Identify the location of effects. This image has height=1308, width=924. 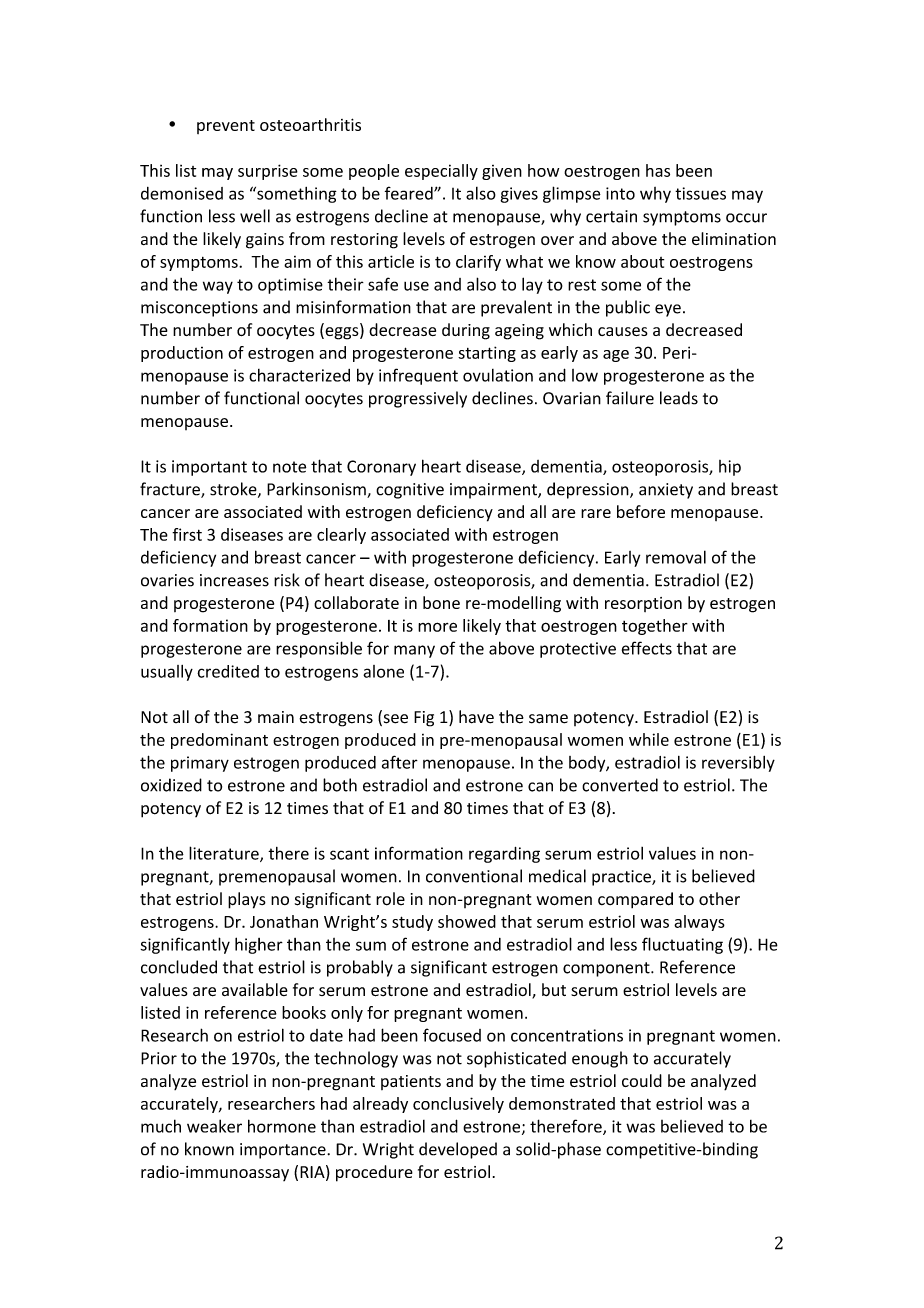
(647, 648).
